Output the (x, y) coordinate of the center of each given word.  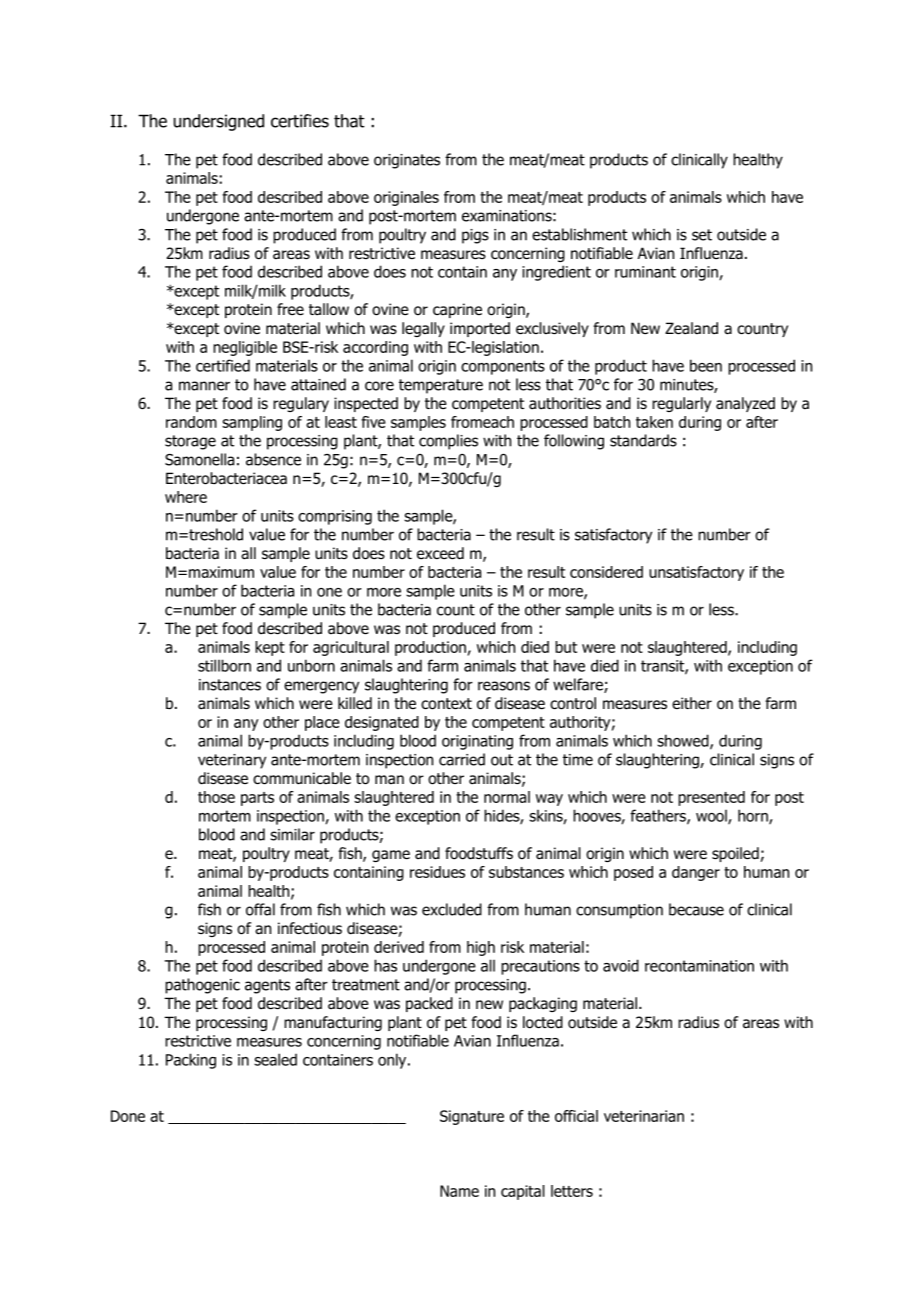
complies (448, 442)
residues (437, 872)
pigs (475, 236)
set (702, 235)
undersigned (219, 122)
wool (712, 817)
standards (643, 440)
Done (128, 1116)
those (216, 797)
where (186, 497)
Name (459, 1191)
